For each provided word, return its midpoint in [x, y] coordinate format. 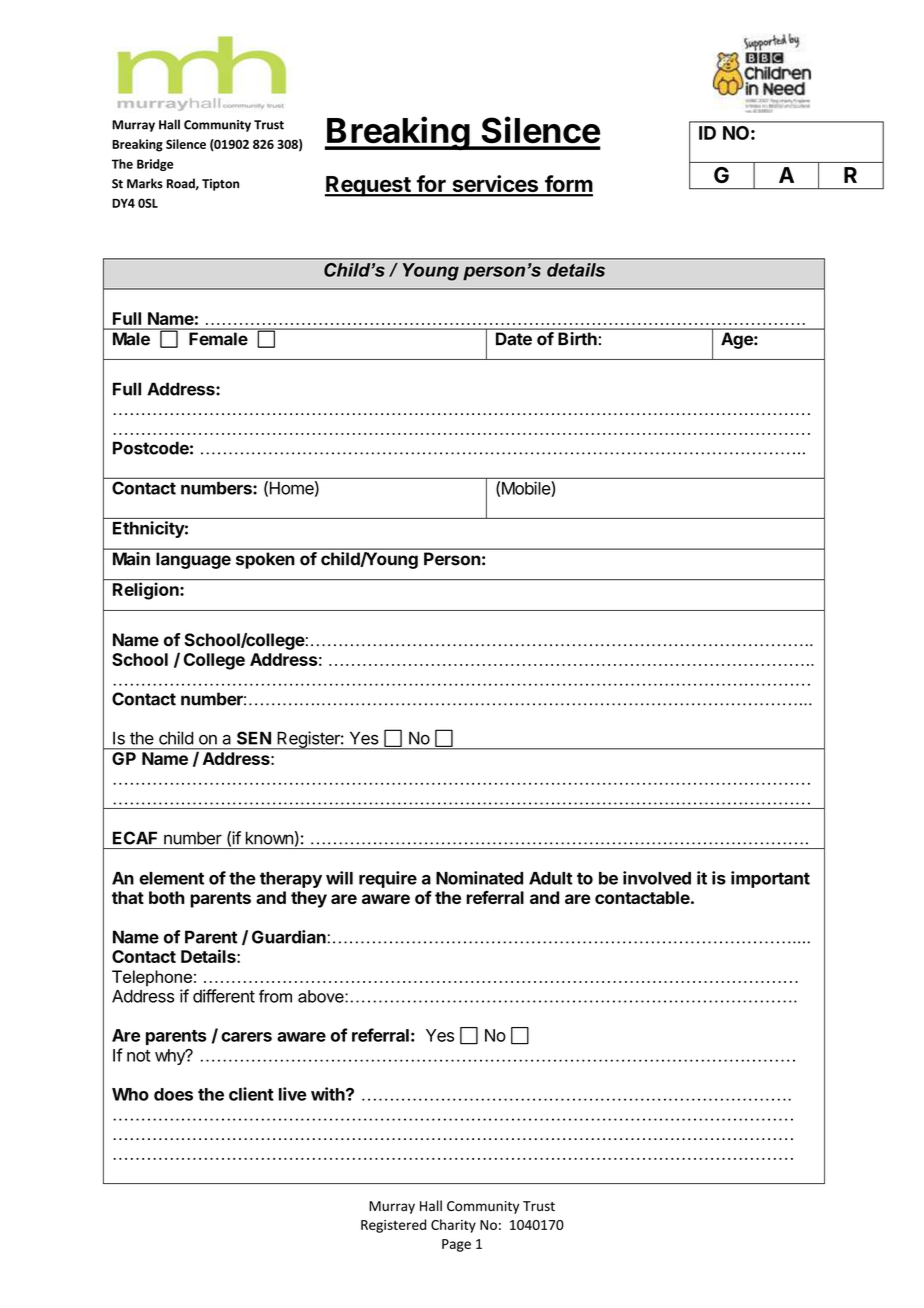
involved [657, 878]
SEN [254, 738]
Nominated [479, 878]
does [173, 1094]
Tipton [220, 185]
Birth [577, 338]
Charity [453, 1226]
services [495, 185]
